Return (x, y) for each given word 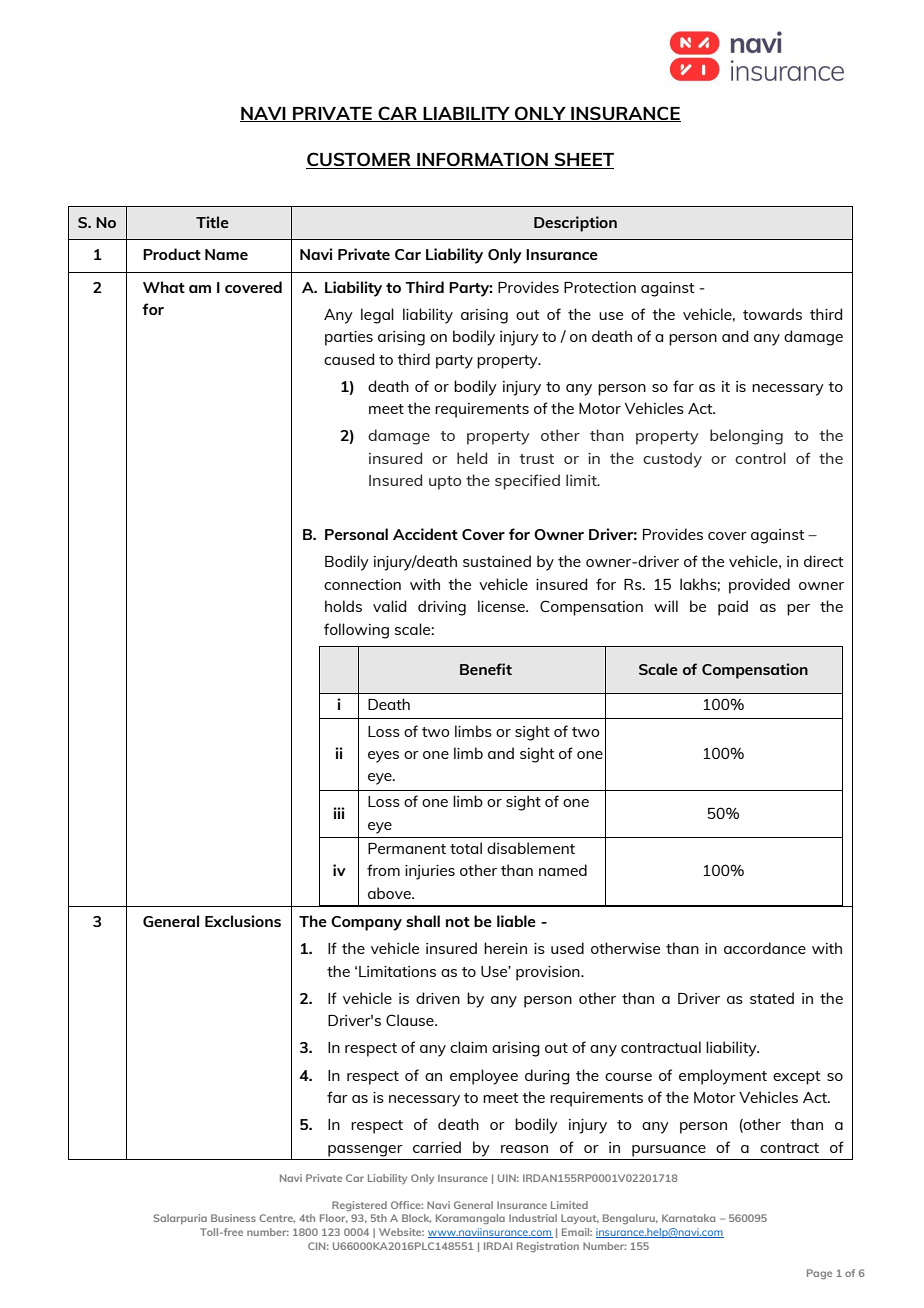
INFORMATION (482, 160)
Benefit (486, 669)
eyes (383, 757)
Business (233, 1218)
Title (212, 222)
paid (733, 608)
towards (772, 314)
